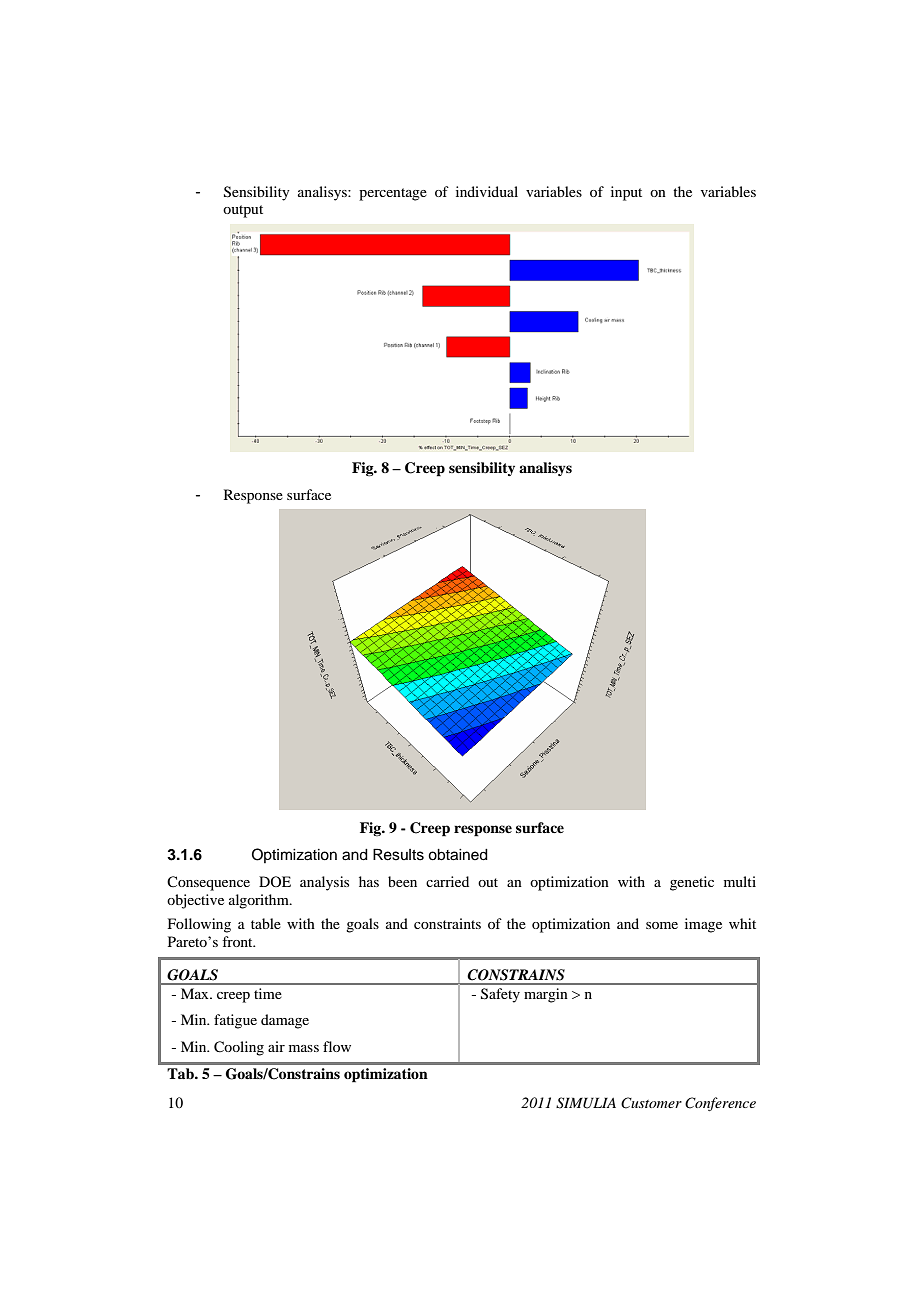 The height and width of the image is (1308, 924). I want to click on DOE, so click(275, 881).
